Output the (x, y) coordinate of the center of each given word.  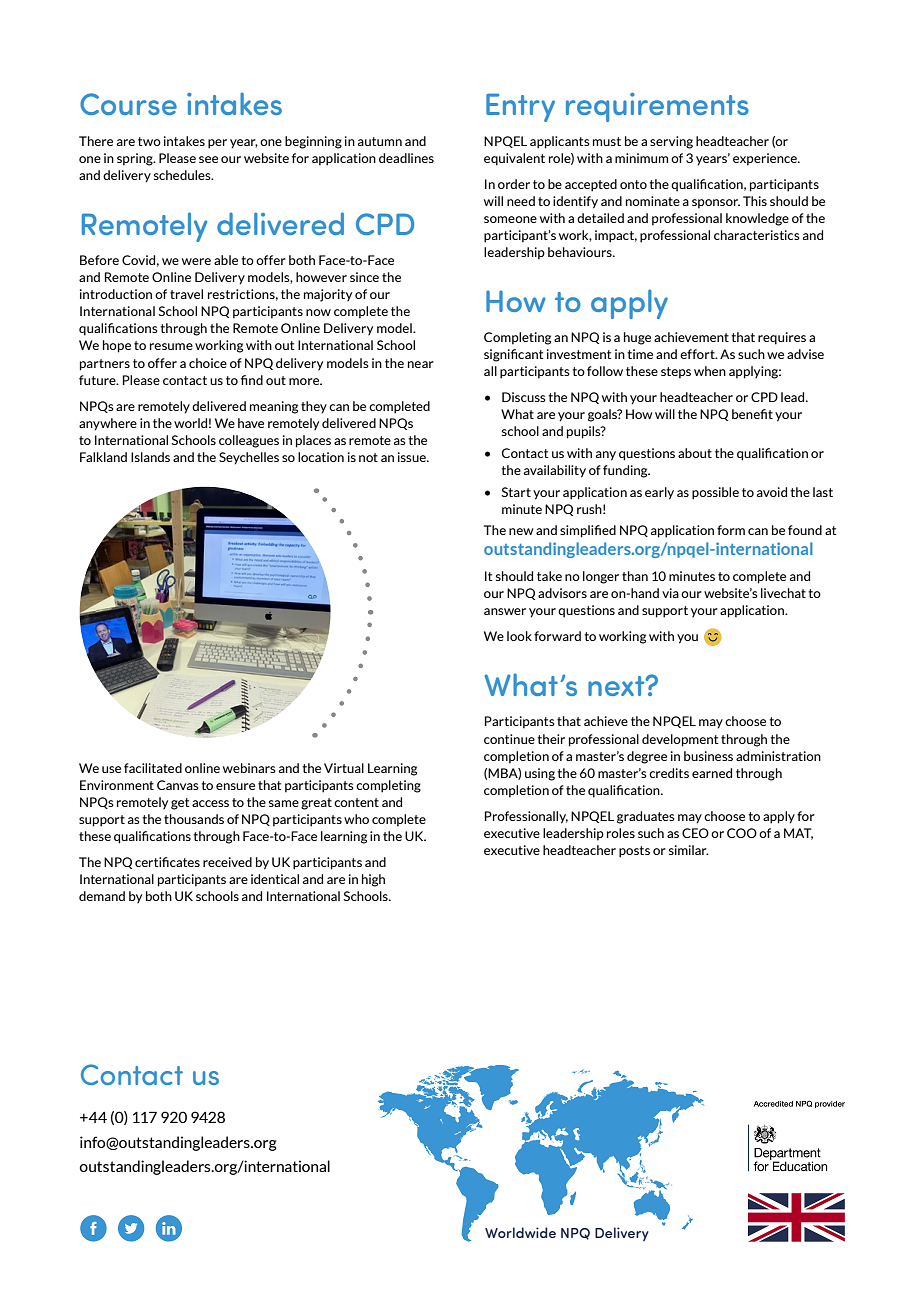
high (373, 880)
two (149, 141)
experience (766, 159)
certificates (167, 862)
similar (689, 850)
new (521, 531)
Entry (520, 107)
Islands (150, 457)
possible (715, 493)
